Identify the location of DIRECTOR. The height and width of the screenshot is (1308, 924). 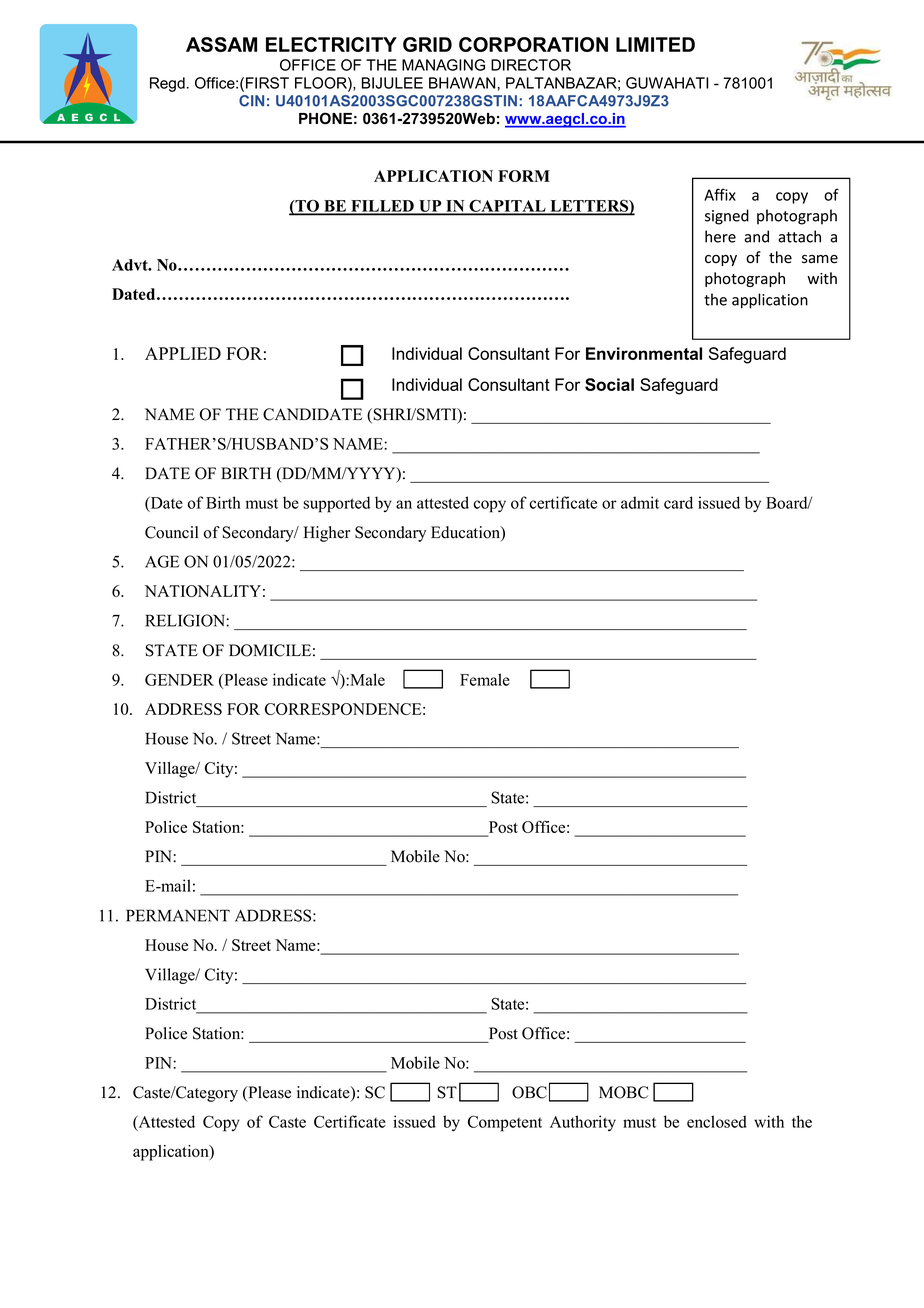
(531, 65).
